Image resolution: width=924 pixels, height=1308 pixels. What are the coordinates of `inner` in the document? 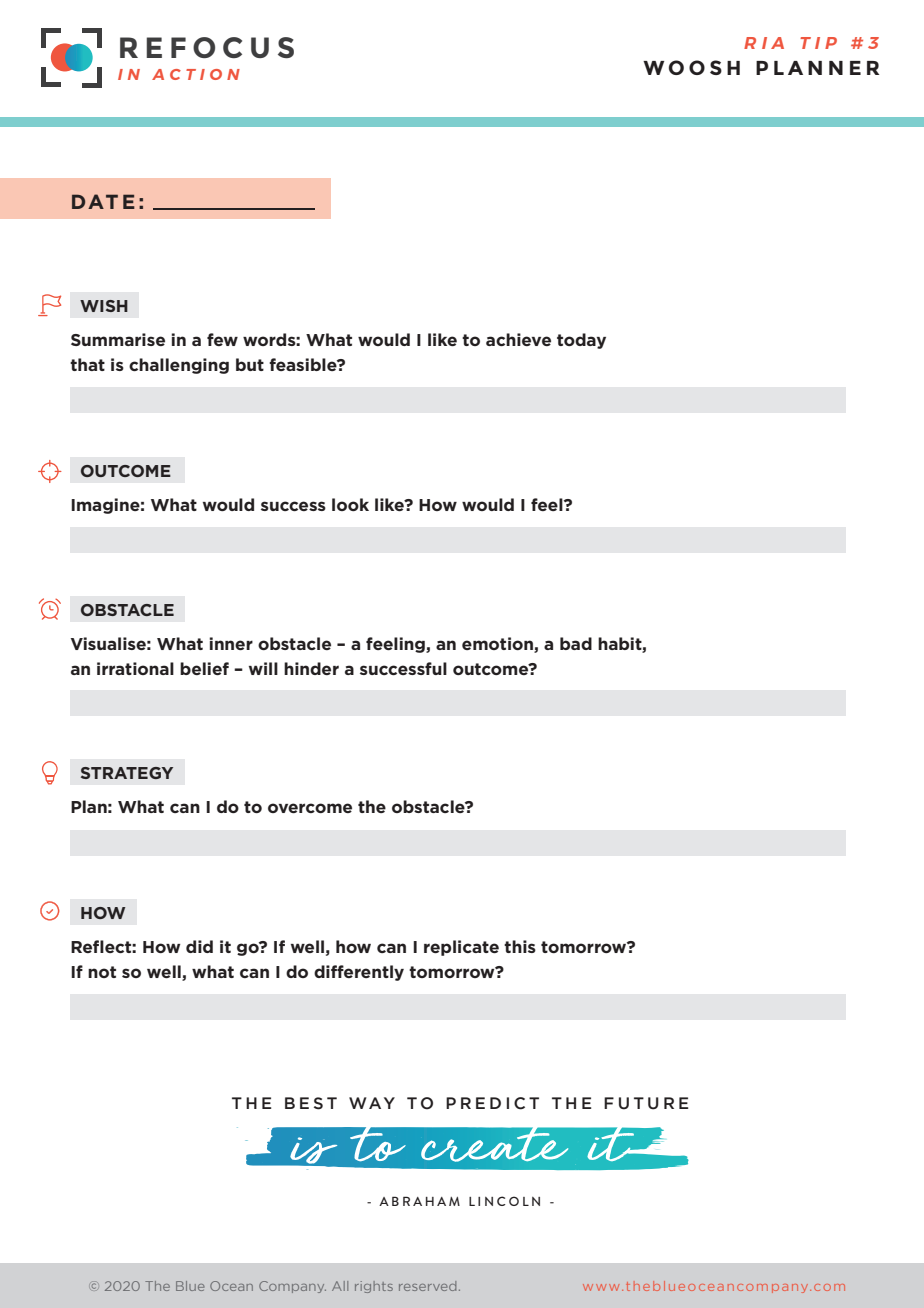 It's located at (231, 643).
